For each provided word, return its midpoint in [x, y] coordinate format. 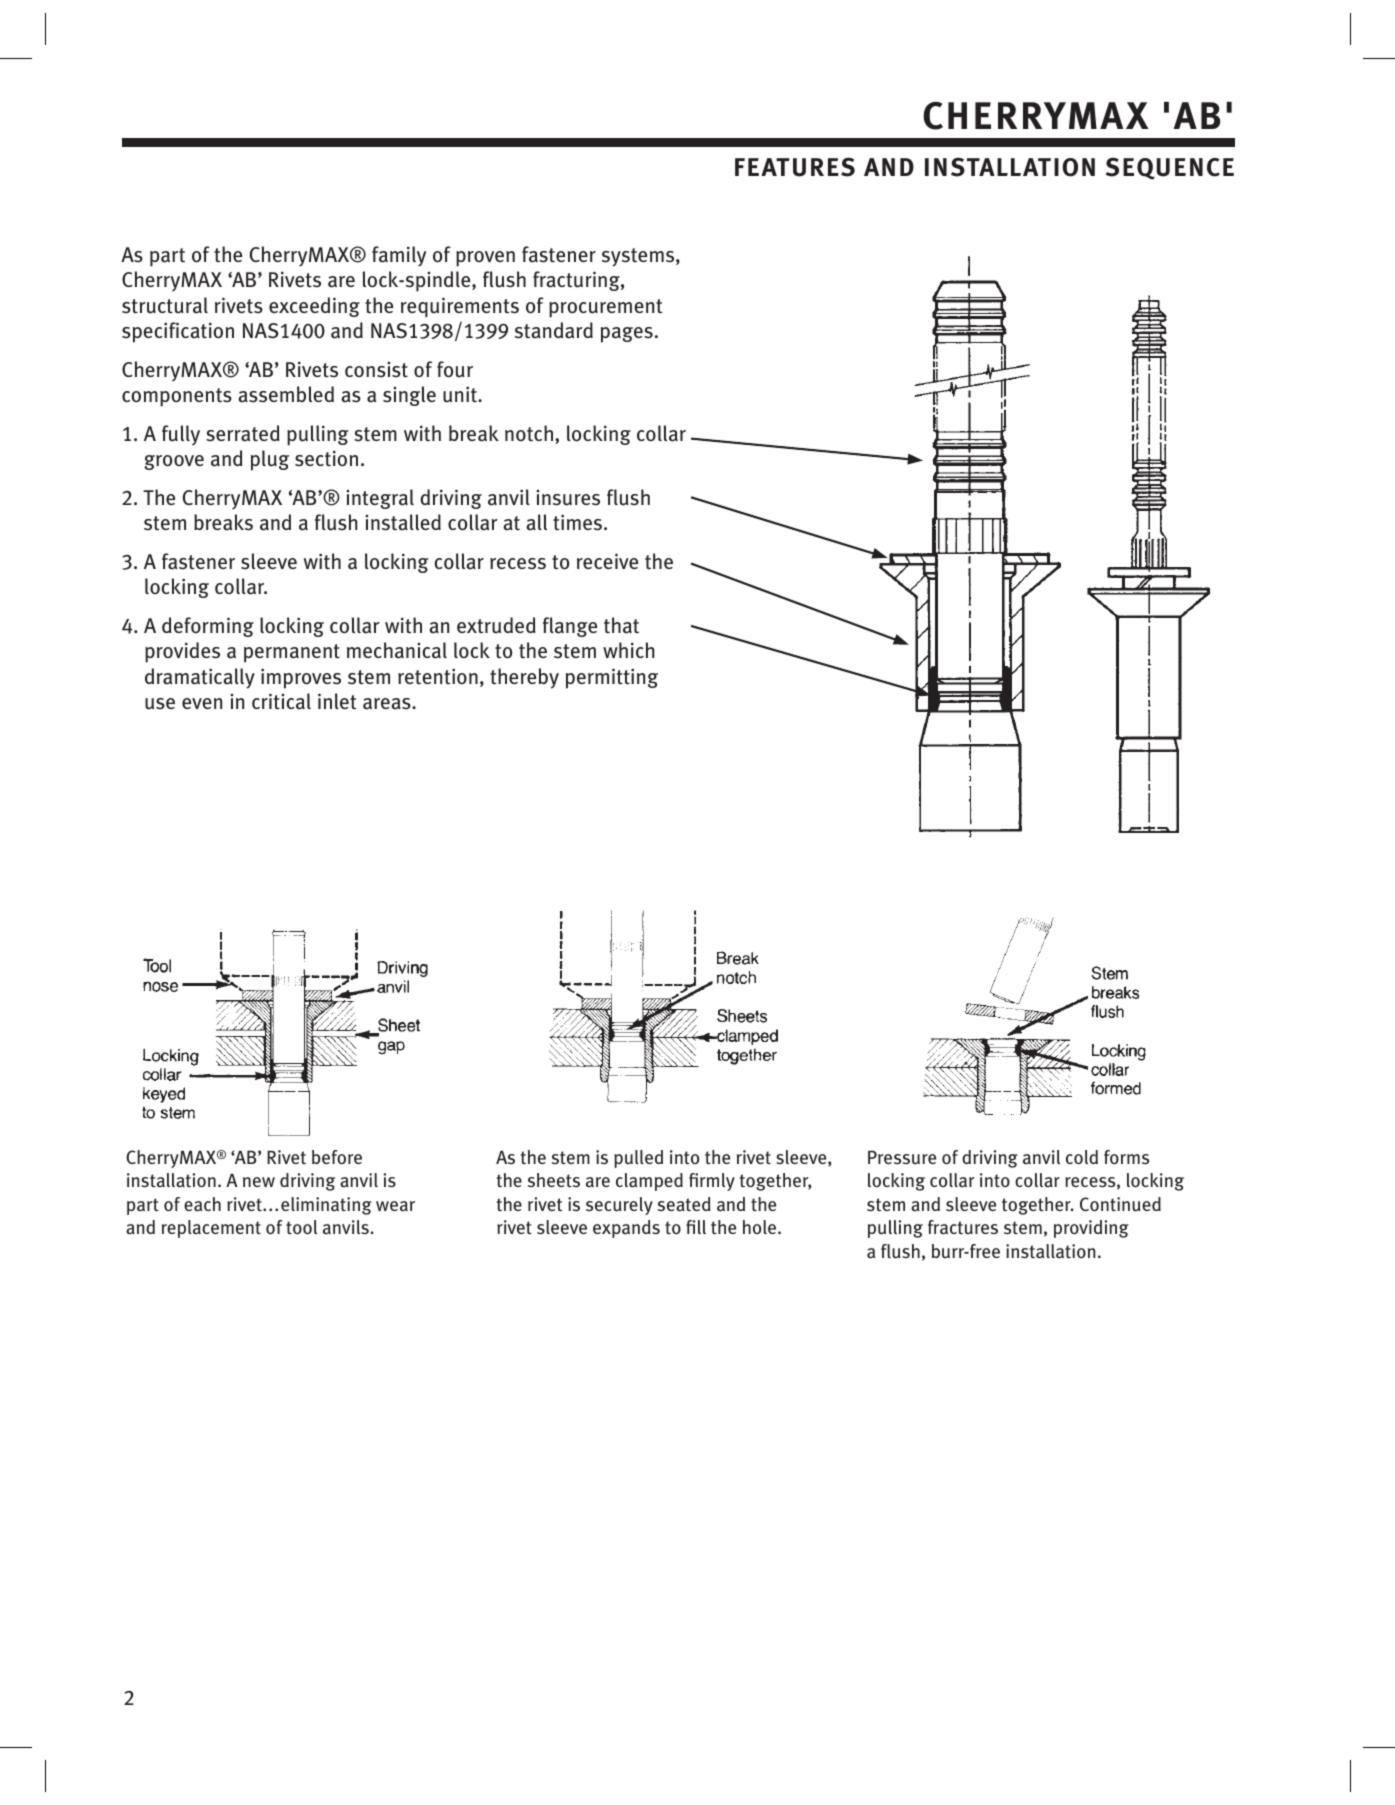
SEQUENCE [1170, 168]
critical [281, 701]
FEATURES [795, 167]
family [399, 256]
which [628, 650]
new [259, 1182]
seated [684, 1204]
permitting [612, 678]
